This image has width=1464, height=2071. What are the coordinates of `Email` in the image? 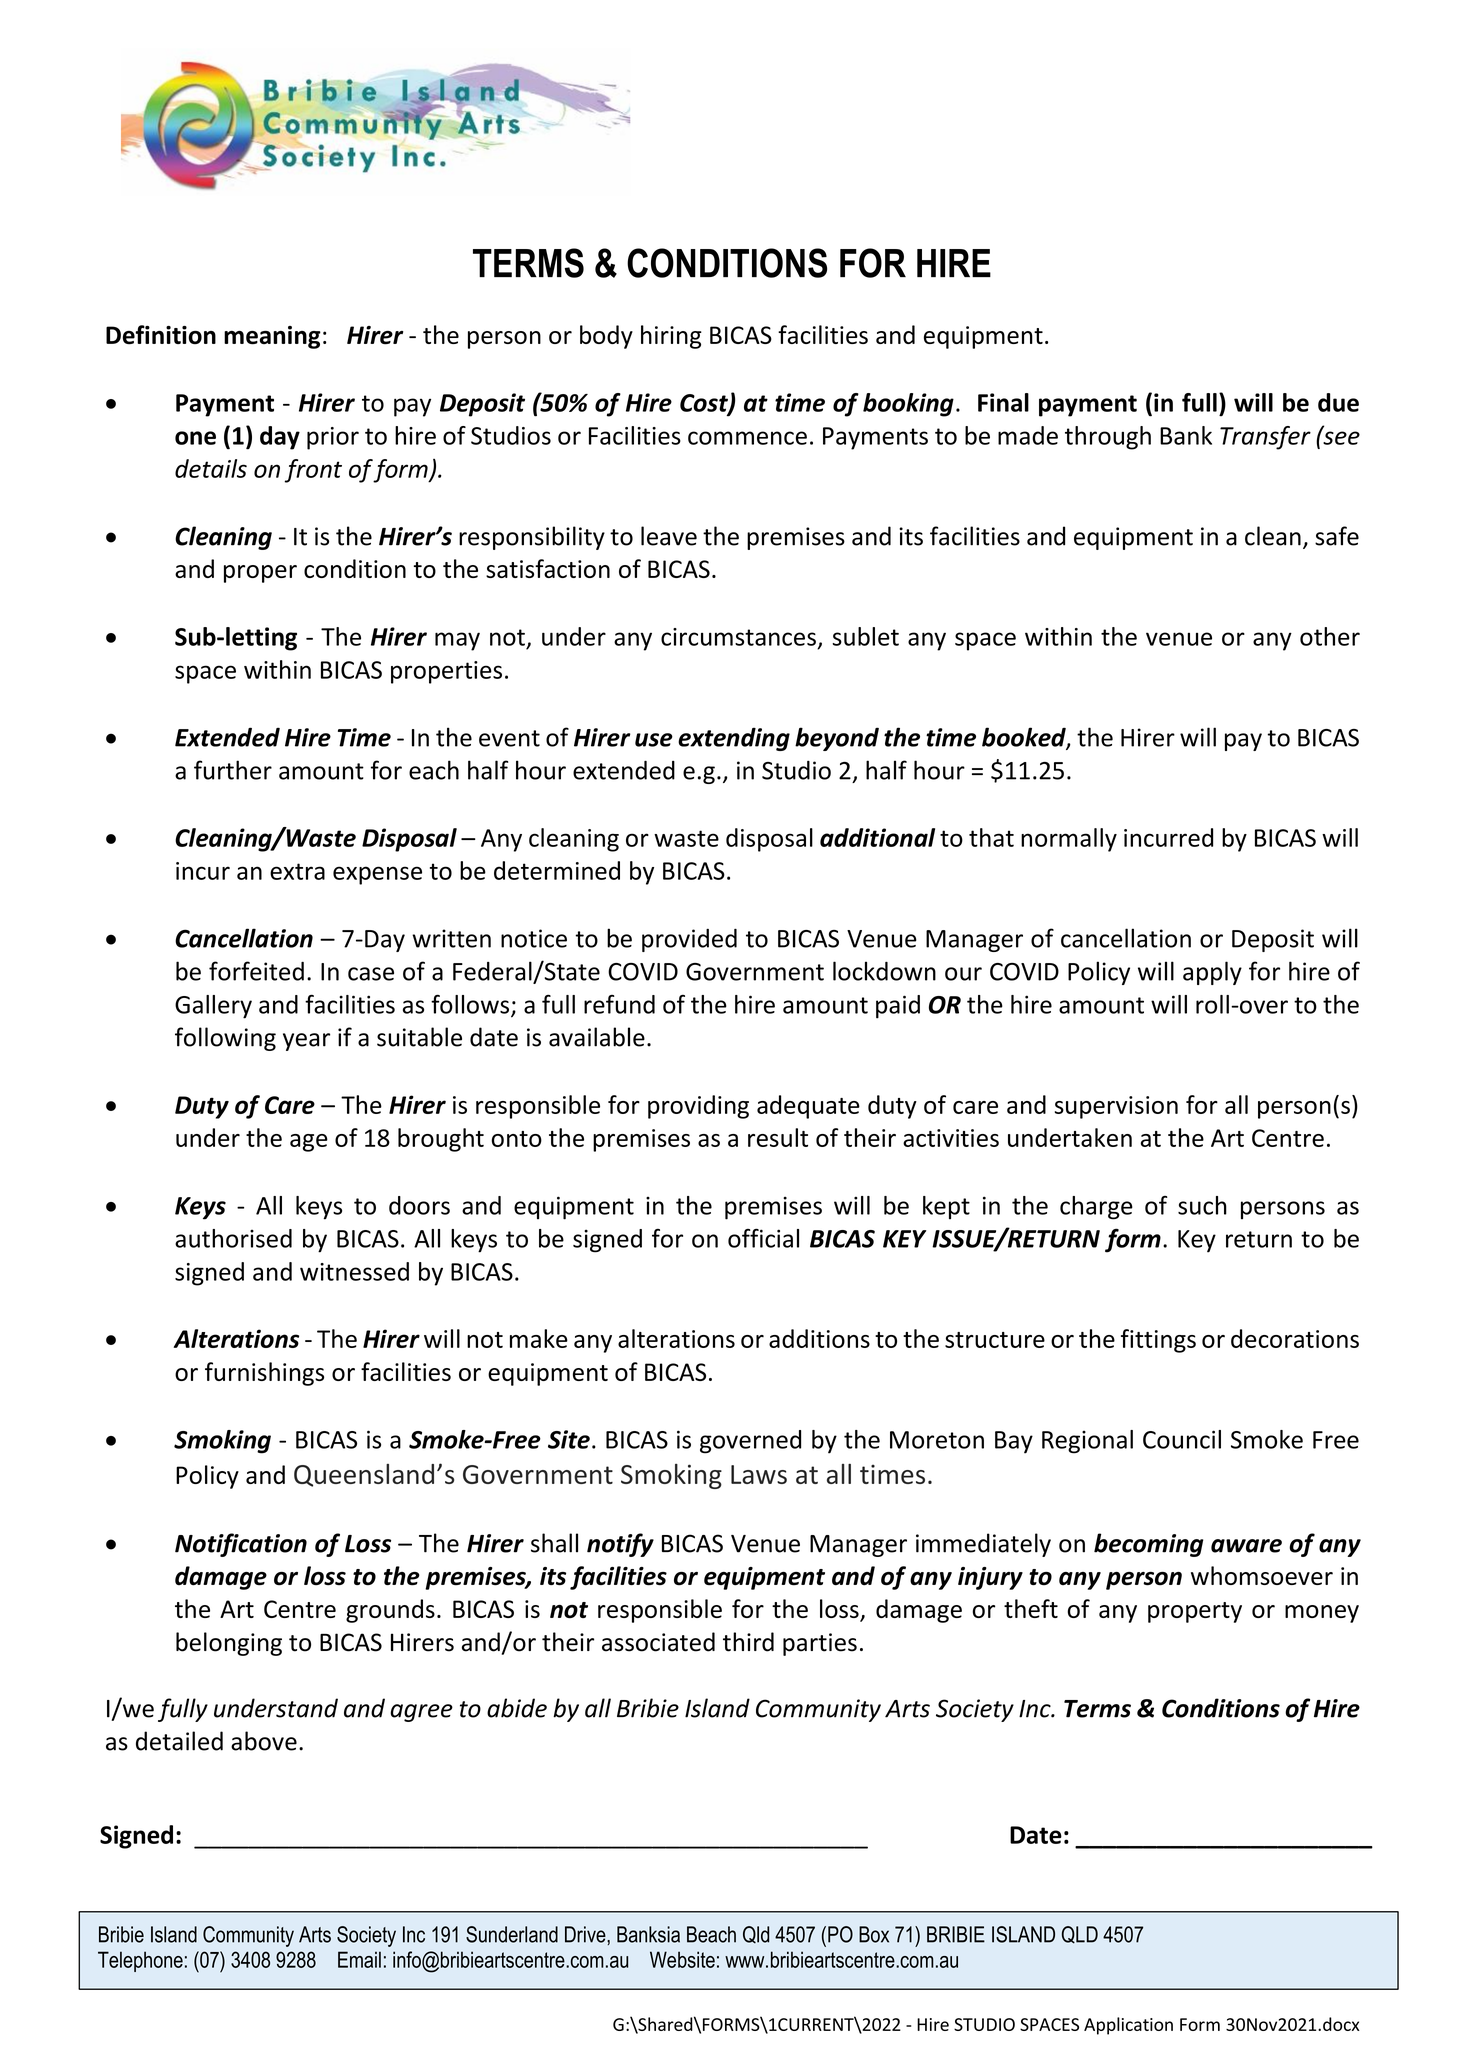 It's located at (359, 1959).
